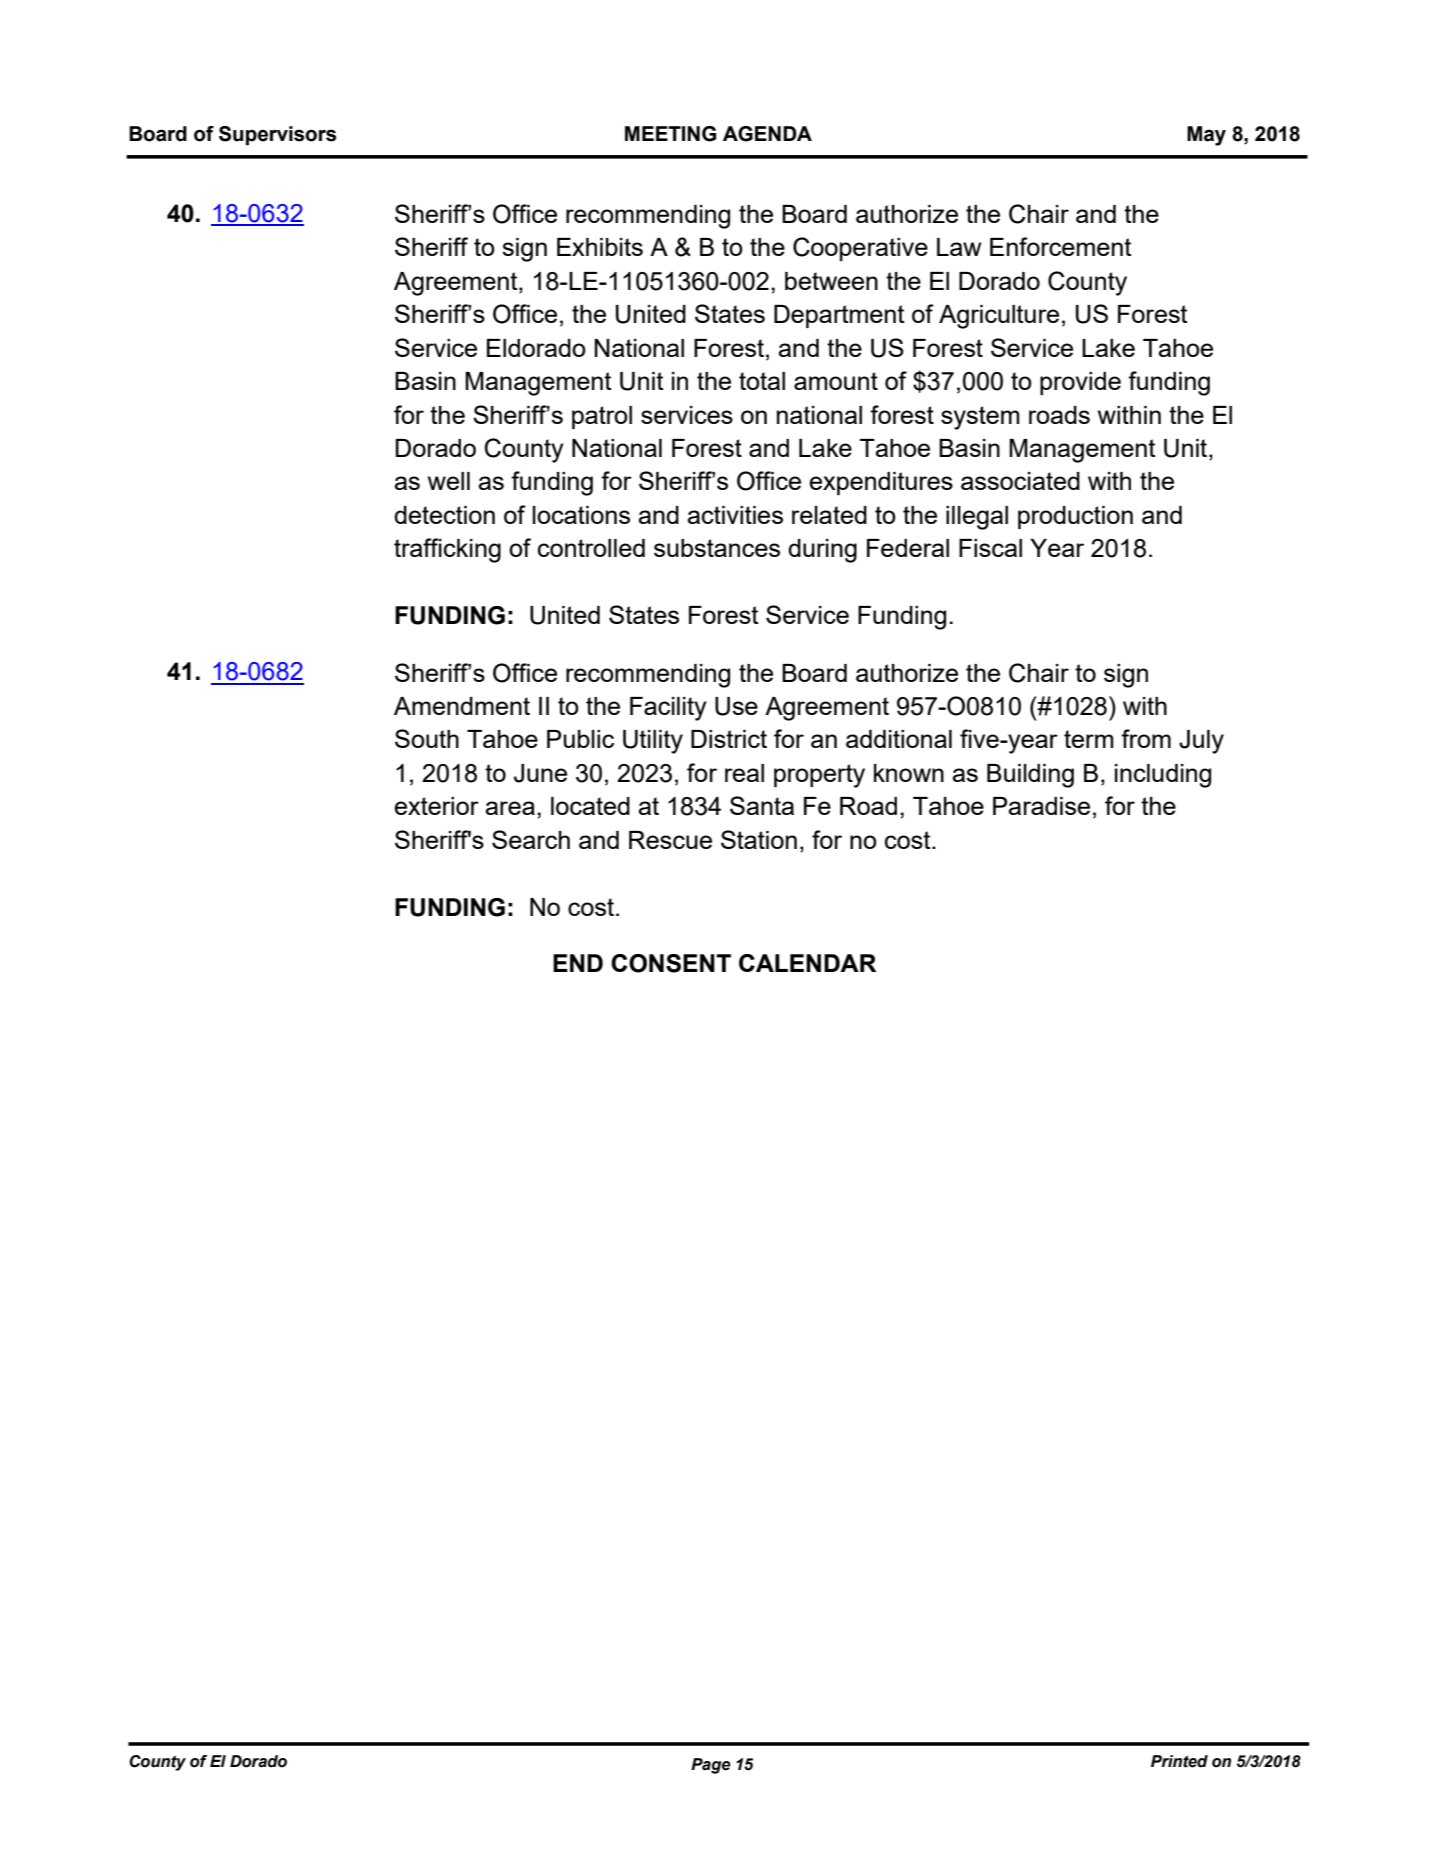 The height and width of the image is (1858, 1436). Describe the element at coordinates (1179, 1761) in the image. I see `Printed` at that location.
